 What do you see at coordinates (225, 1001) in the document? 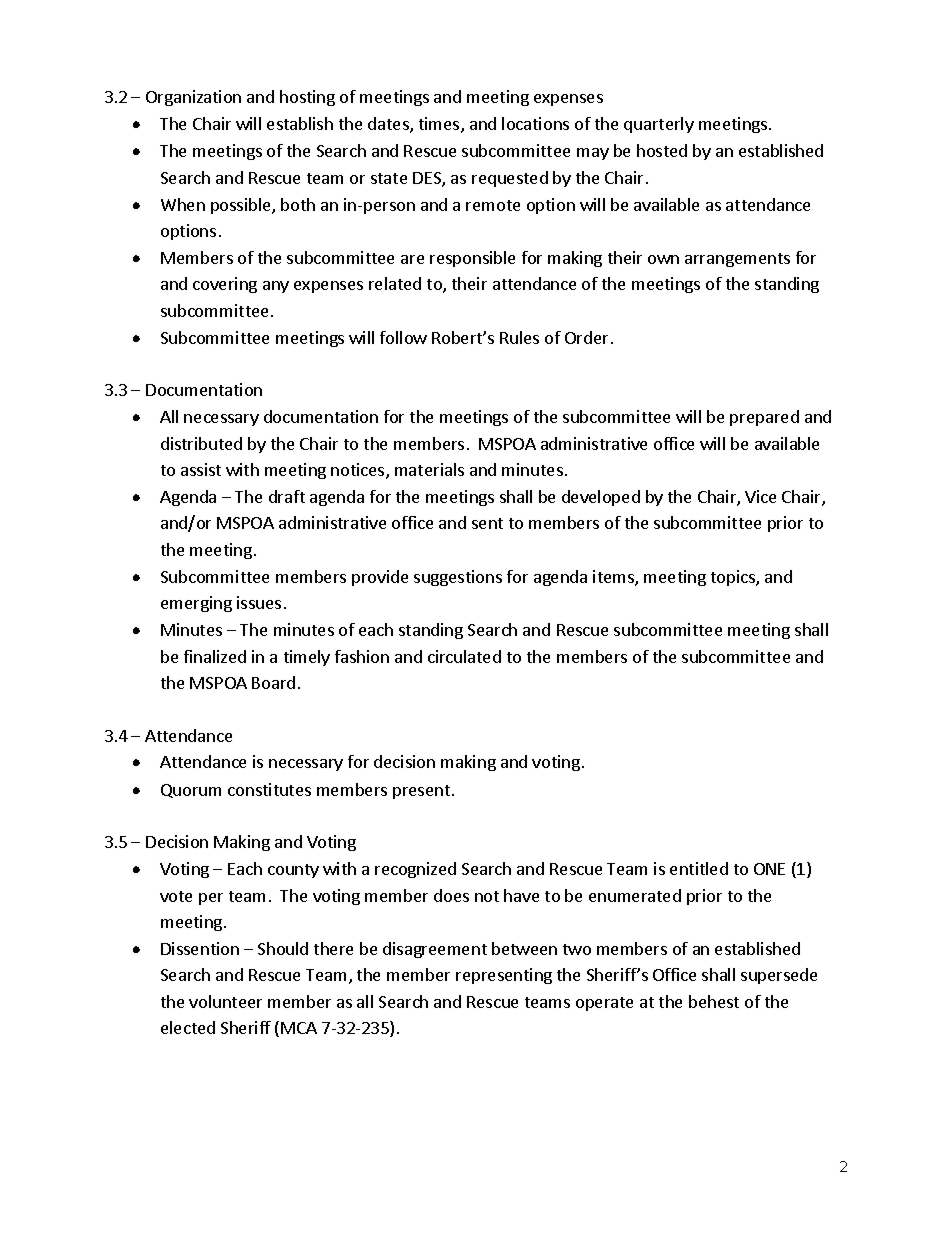
I see `volunteer` at bounding box center [225, 1001].
